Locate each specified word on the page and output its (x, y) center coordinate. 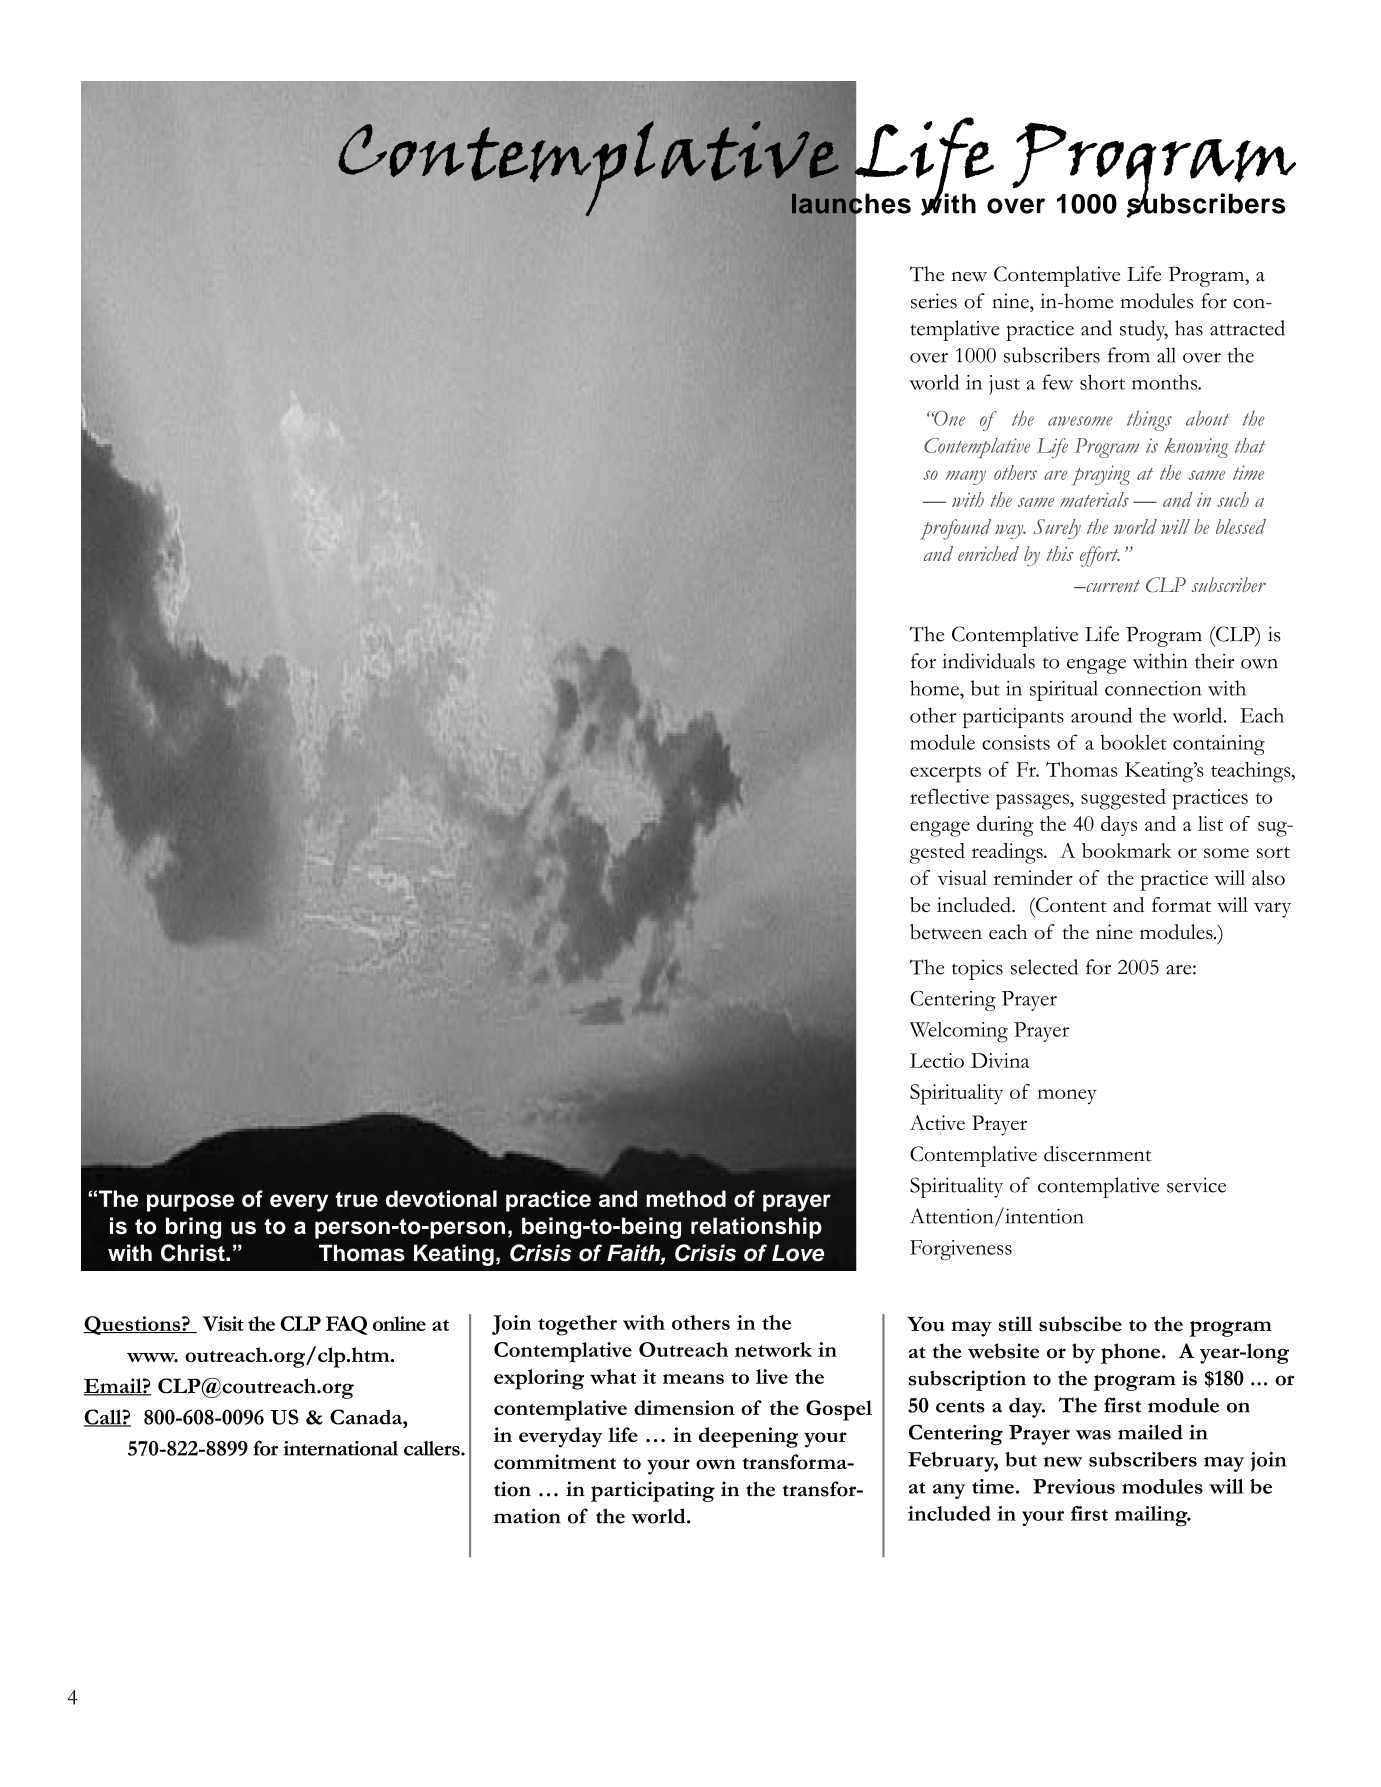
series (934, 301)
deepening (748, 1437)
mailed (1150, 1432)
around (1101, 715)
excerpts (945, 774)
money (1067, 1096)
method (686, 1198)
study (1144, 330)
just (1004, 385)
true (357, 1199)
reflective (949, 796)
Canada (367, 1417)
